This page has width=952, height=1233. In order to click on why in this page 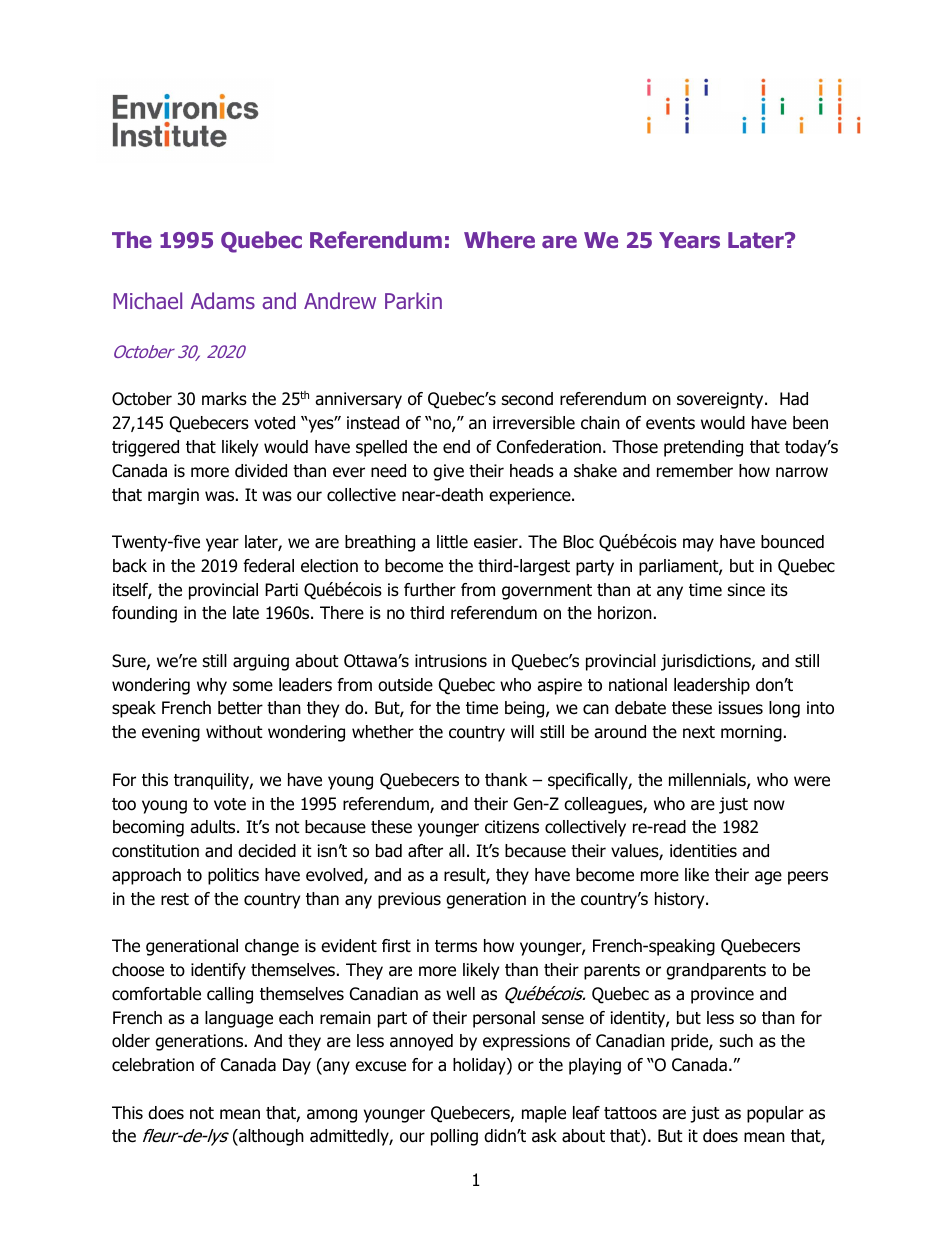, I will do `click(212, 686)`.
